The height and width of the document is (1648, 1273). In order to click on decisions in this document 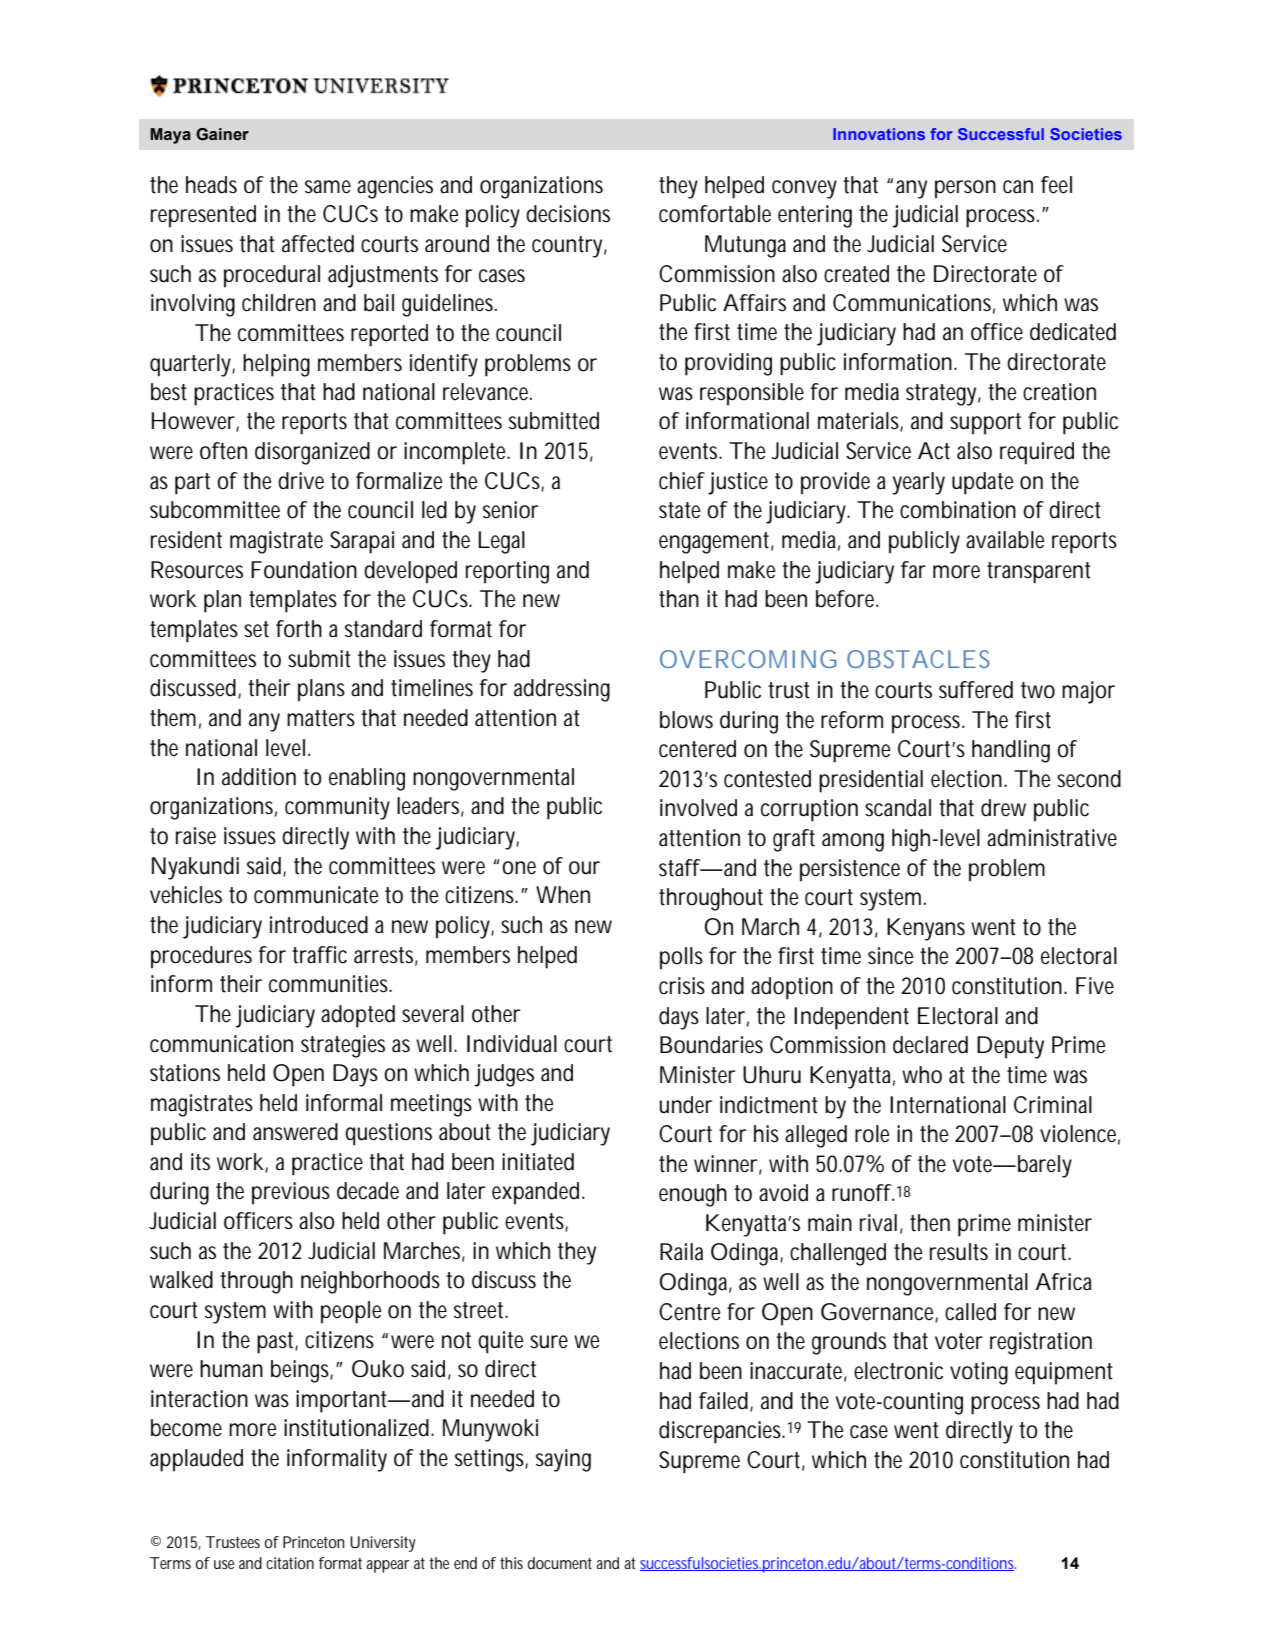, I will do `click(568, 214)`.
